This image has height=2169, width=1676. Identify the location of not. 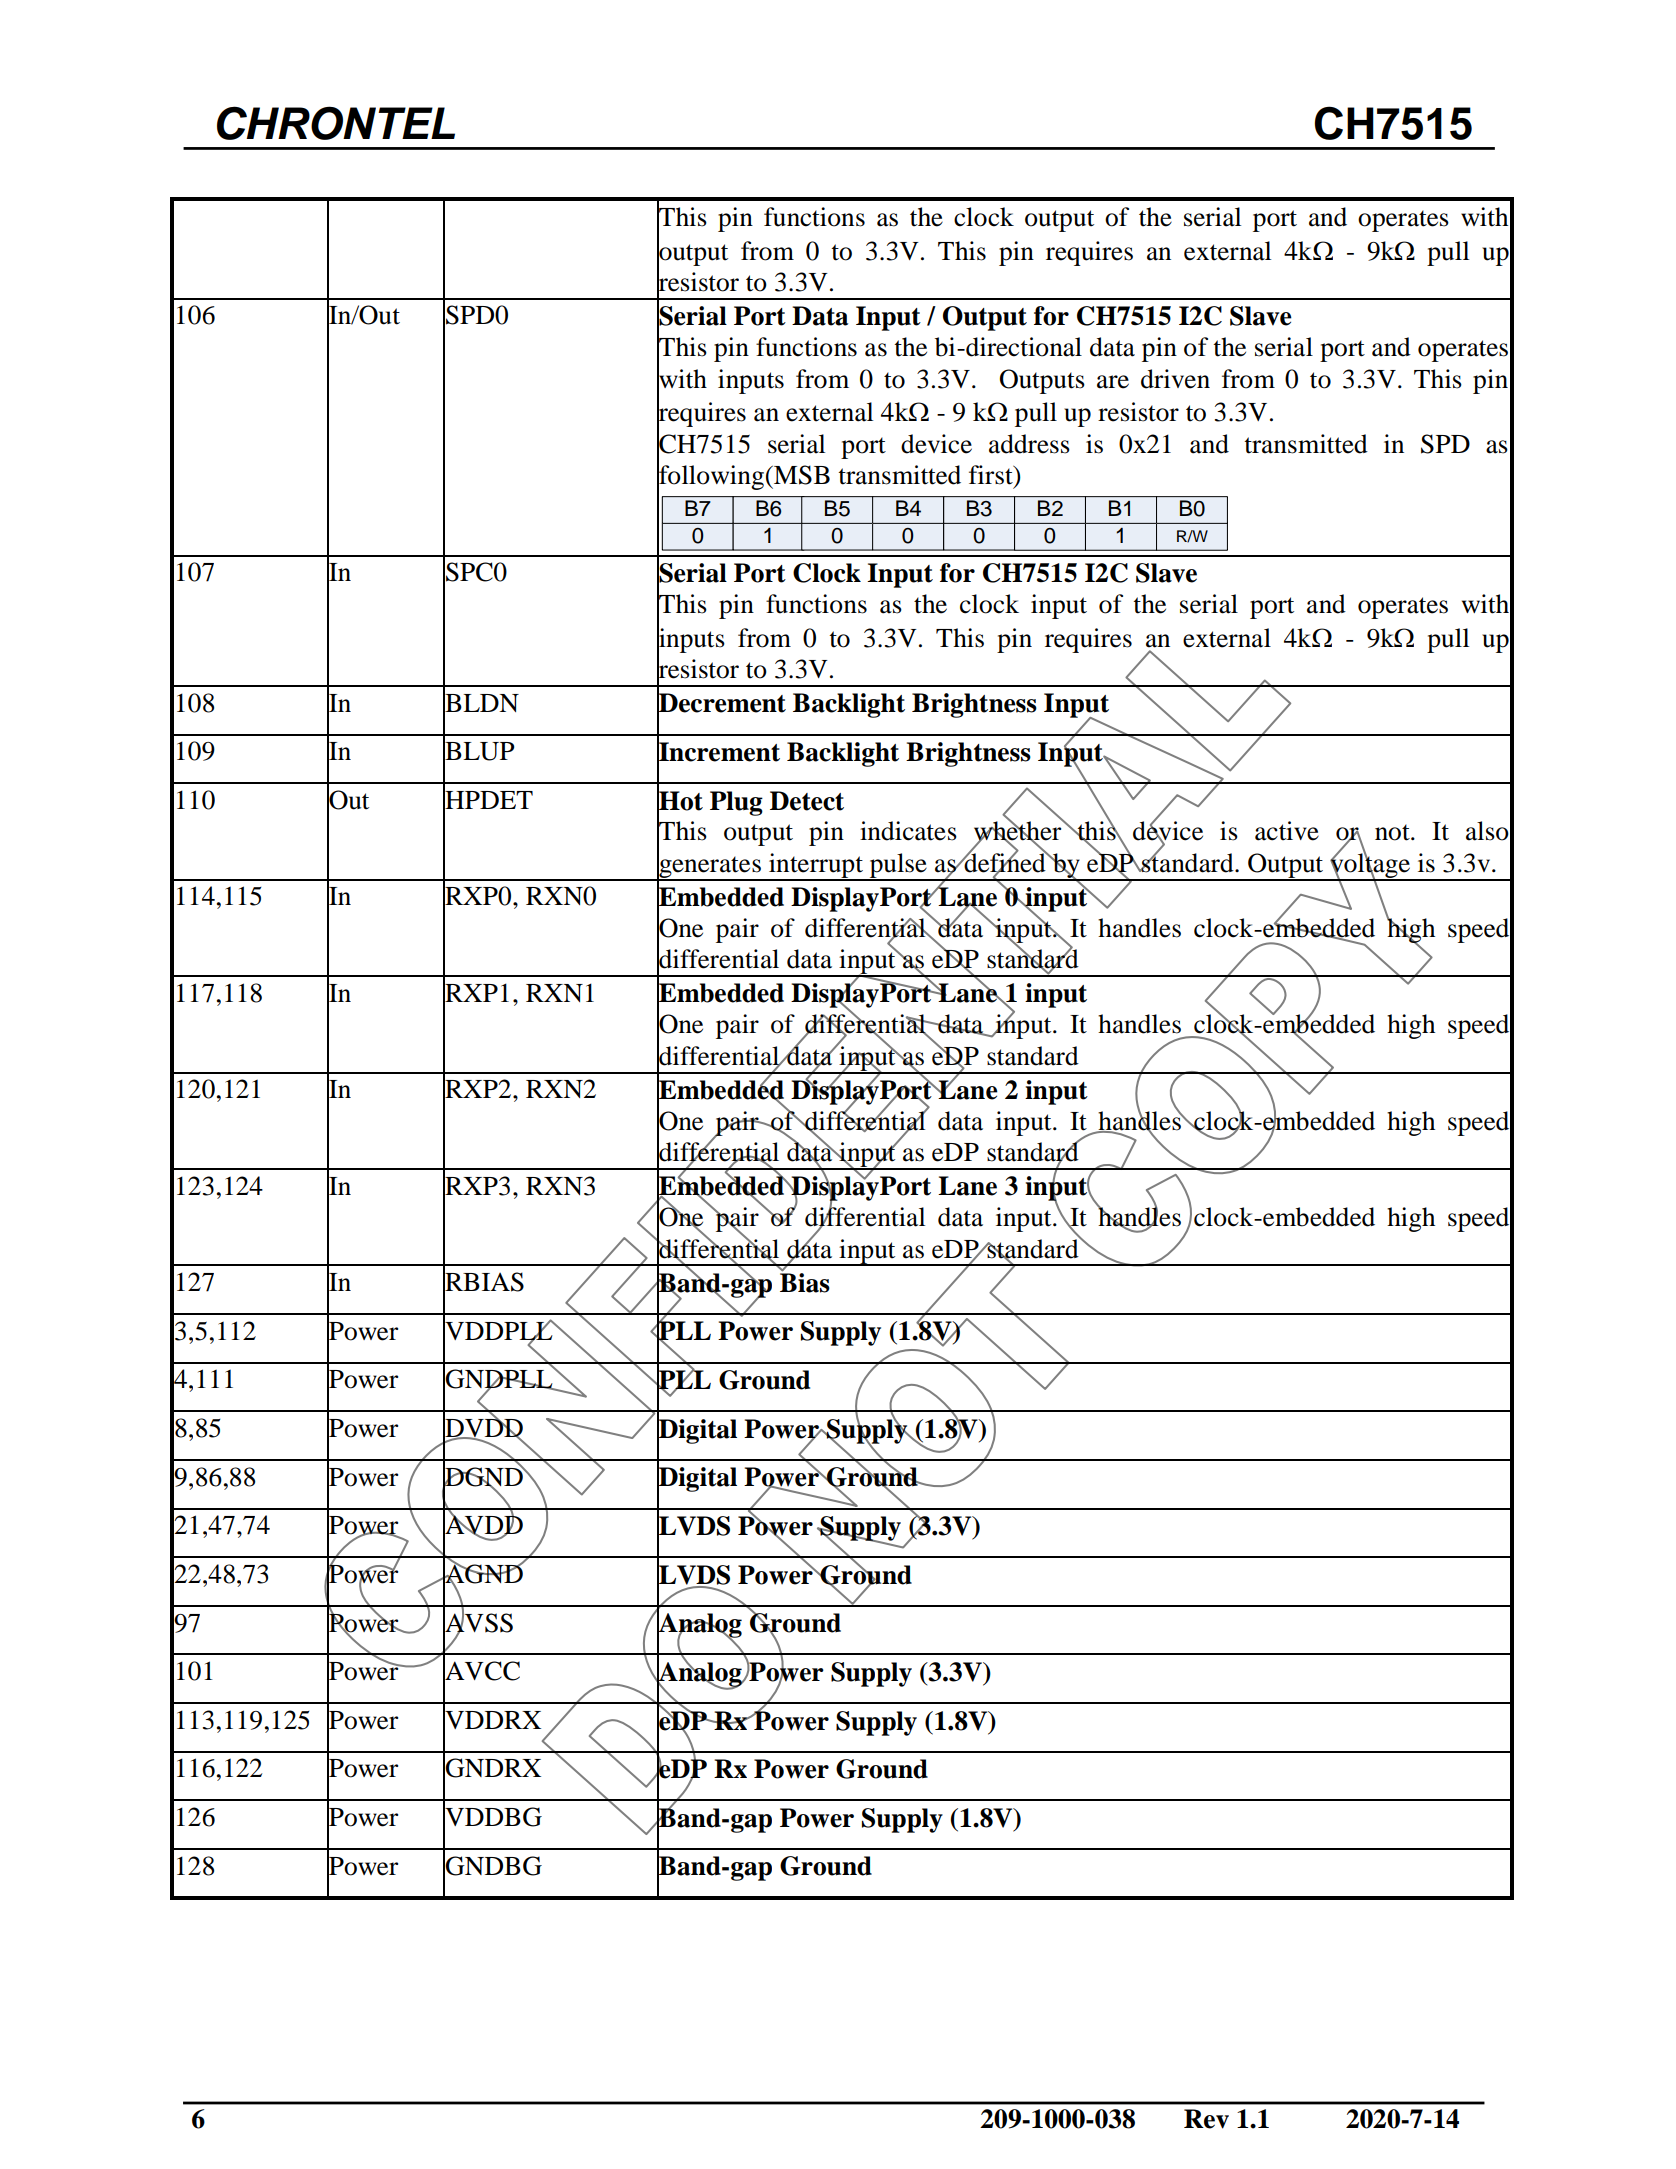
(1393, 832).
